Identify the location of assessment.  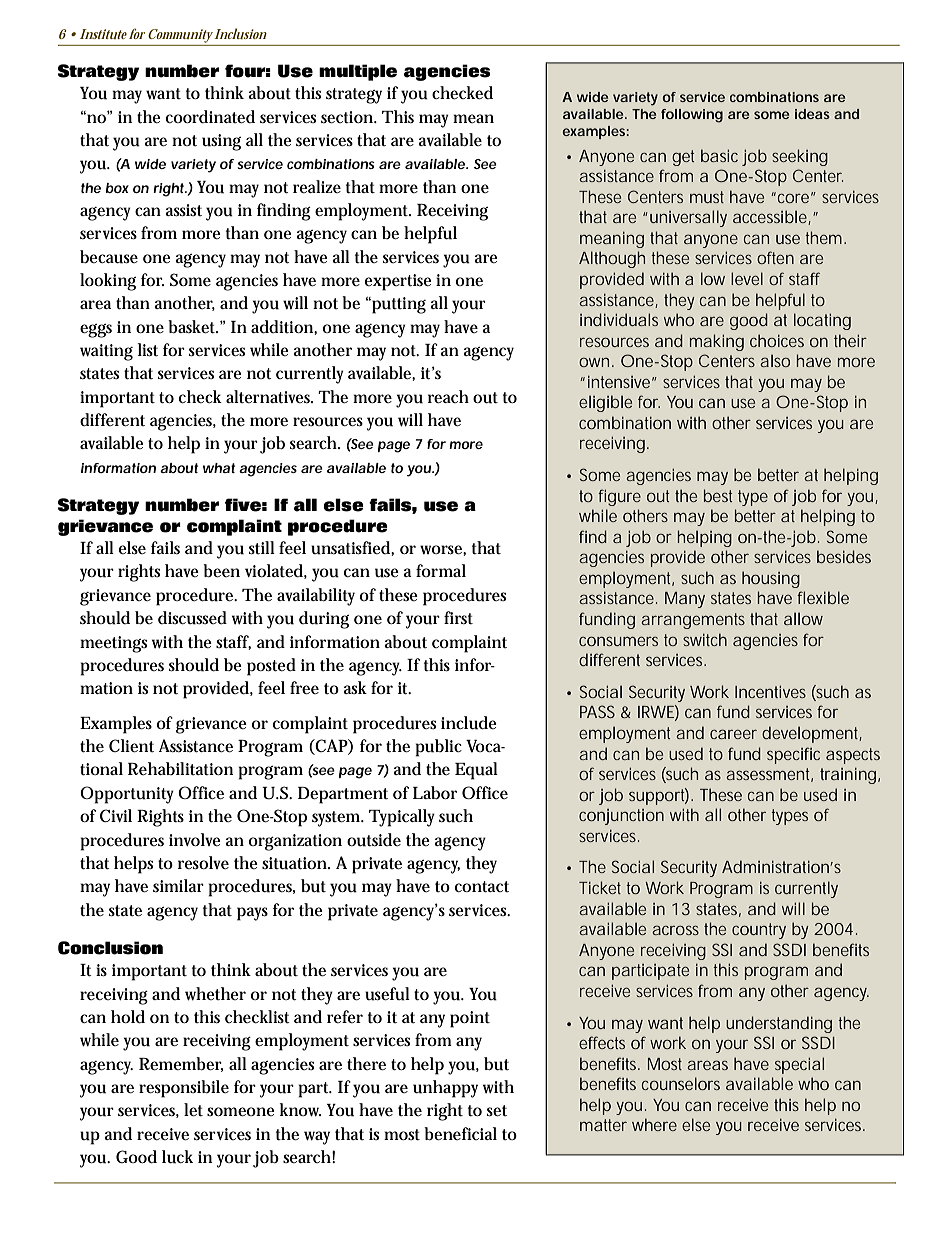
(769, 775).
